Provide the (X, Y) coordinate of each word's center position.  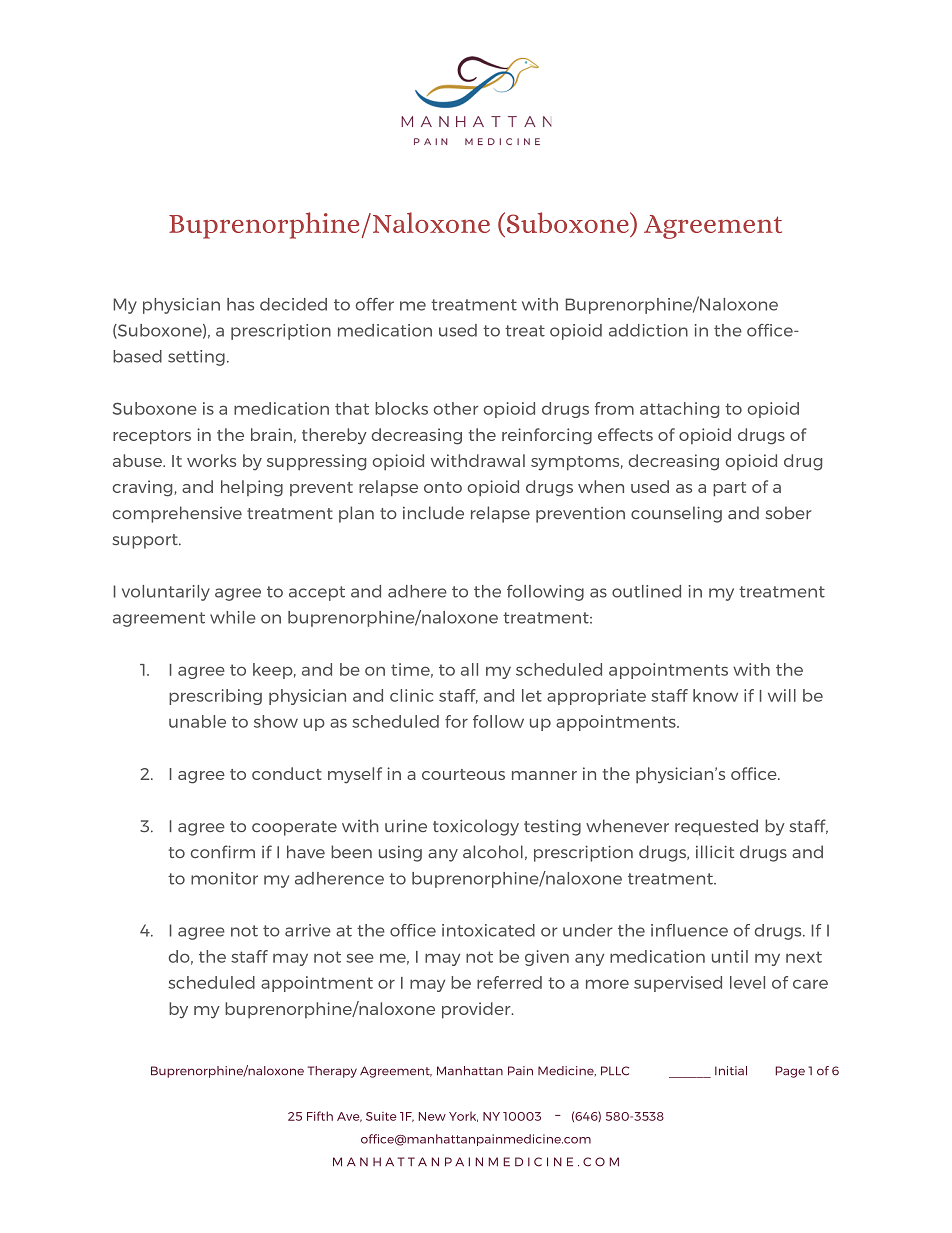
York (463, 1116)
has (240, 304)
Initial (731, 1070)
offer (375, 304)
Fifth (320, 1116)
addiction (648, 330)
